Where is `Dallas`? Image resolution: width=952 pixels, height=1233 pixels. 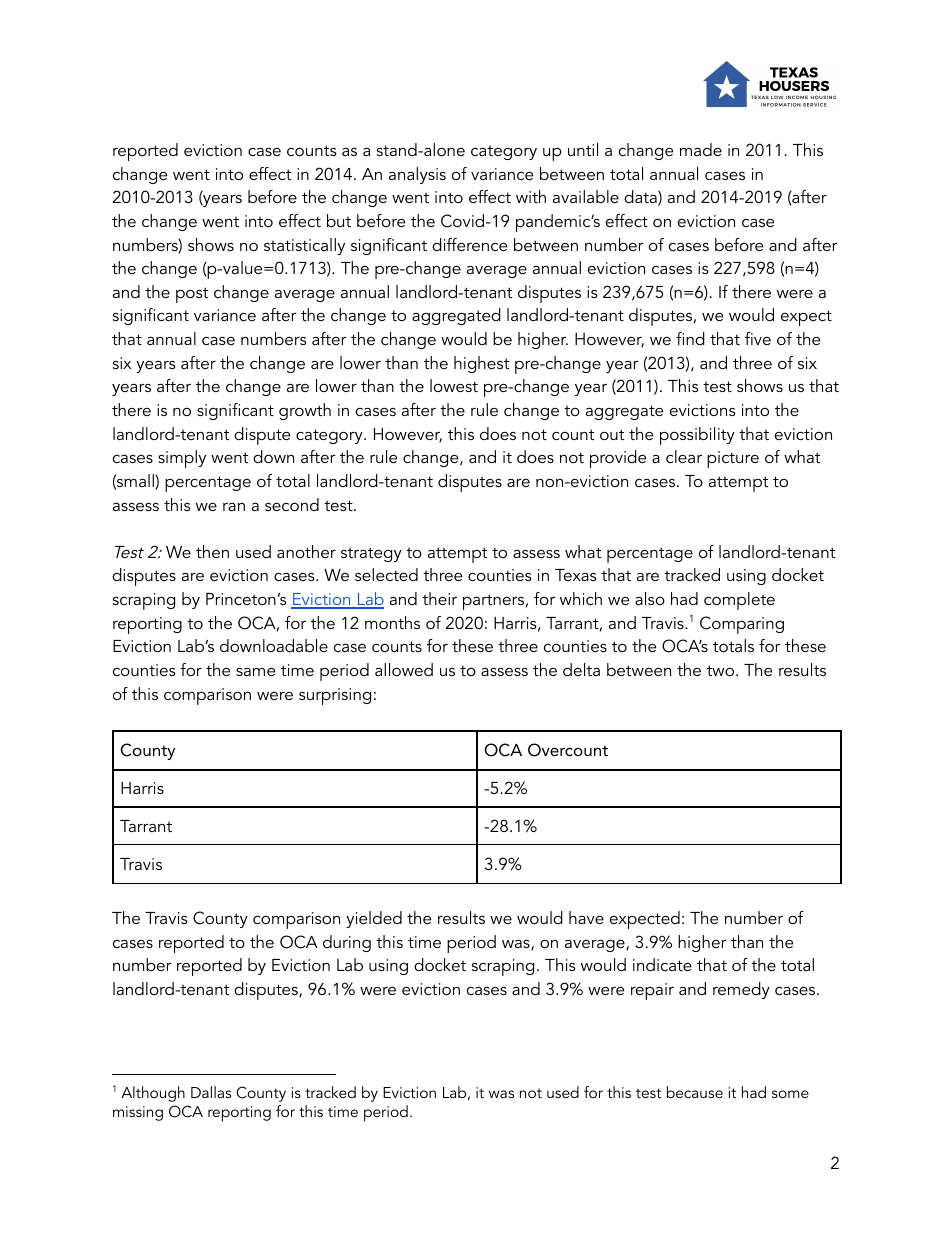
Dallas is located at coordinates (211, 1092).
